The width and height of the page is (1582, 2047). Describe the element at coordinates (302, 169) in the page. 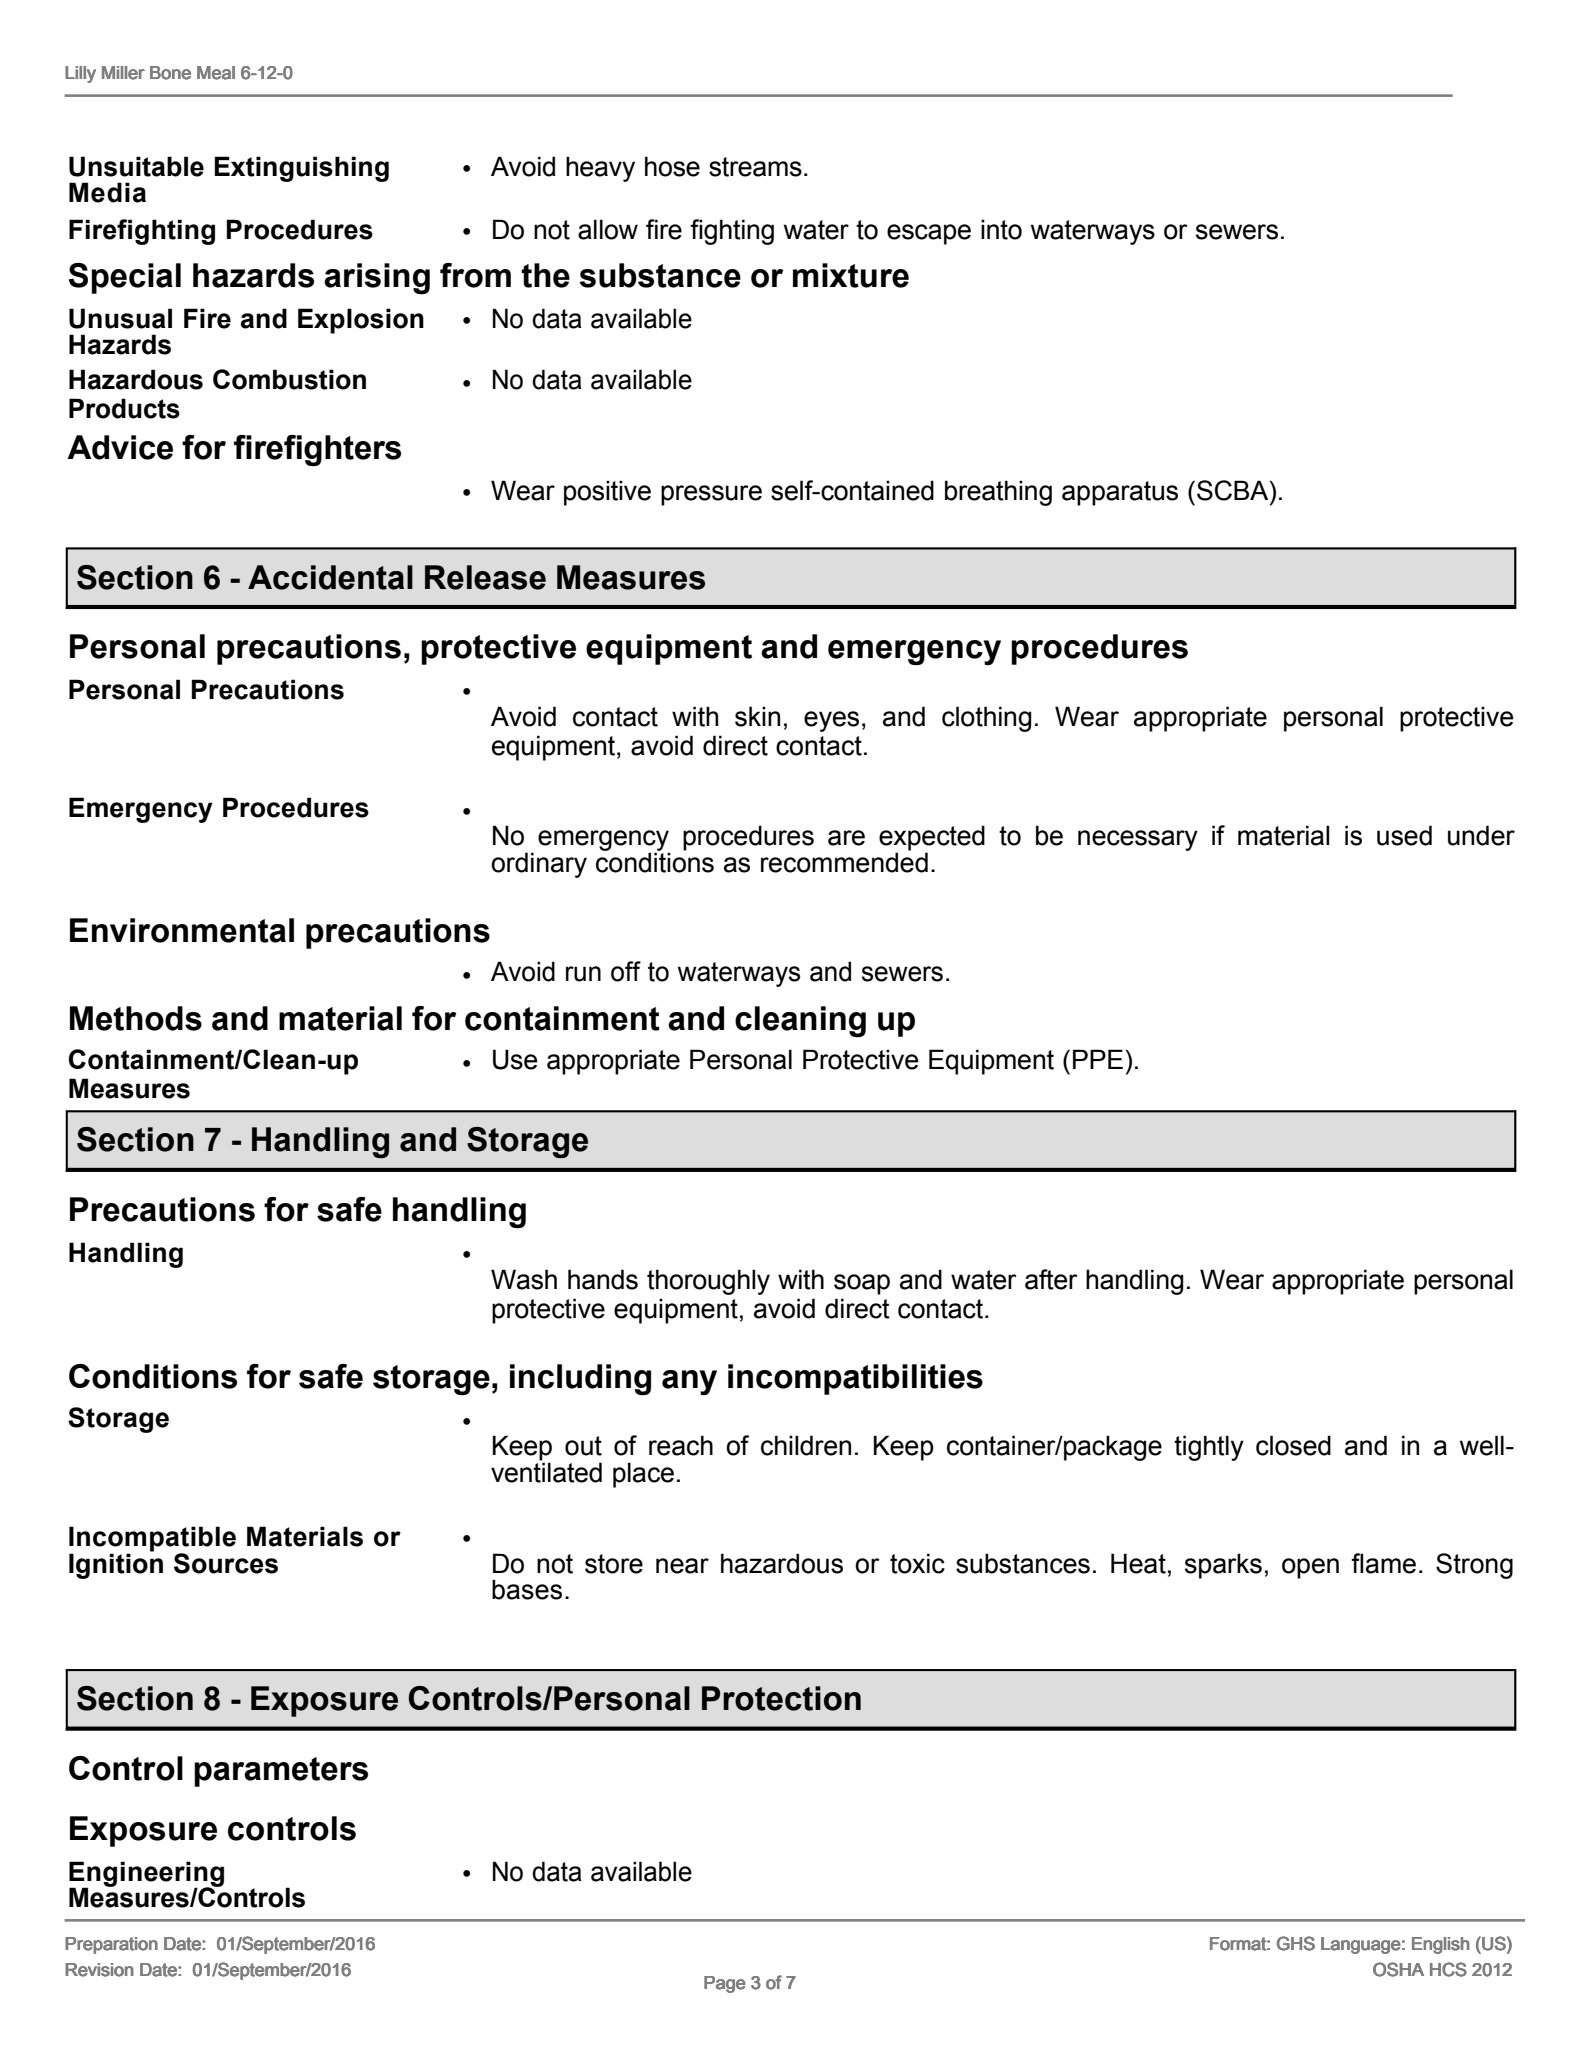

I see `Extinguishing` at that location.
